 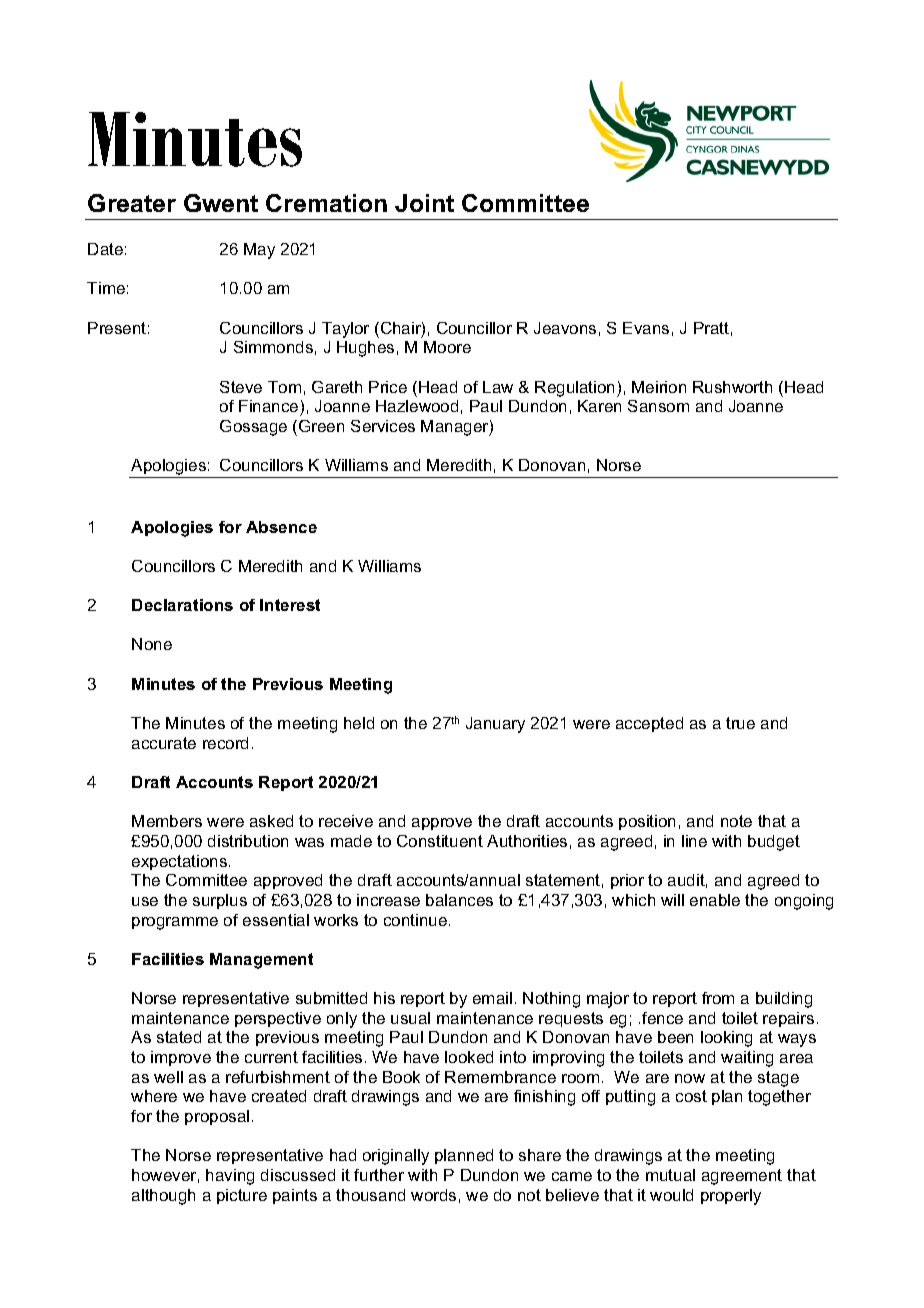 What do you see at coordinates (424, 203) in the image?
I see `Joint` at bounding box center [424, 203].
